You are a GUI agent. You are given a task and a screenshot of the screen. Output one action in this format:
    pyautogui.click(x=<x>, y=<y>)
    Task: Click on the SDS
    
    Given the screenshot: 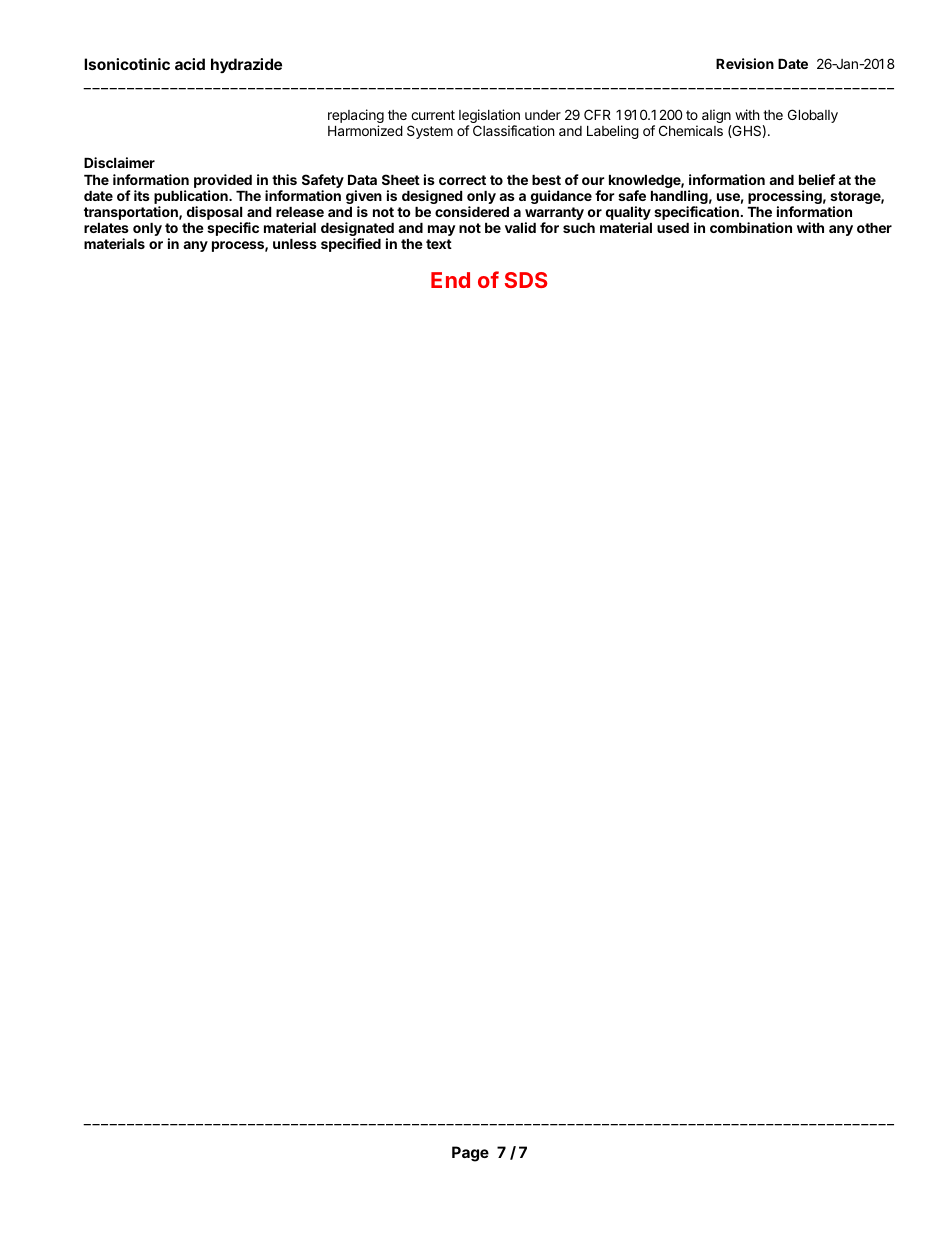 What is the action you would take?
    pyautogui.click(x=526, y=280)
